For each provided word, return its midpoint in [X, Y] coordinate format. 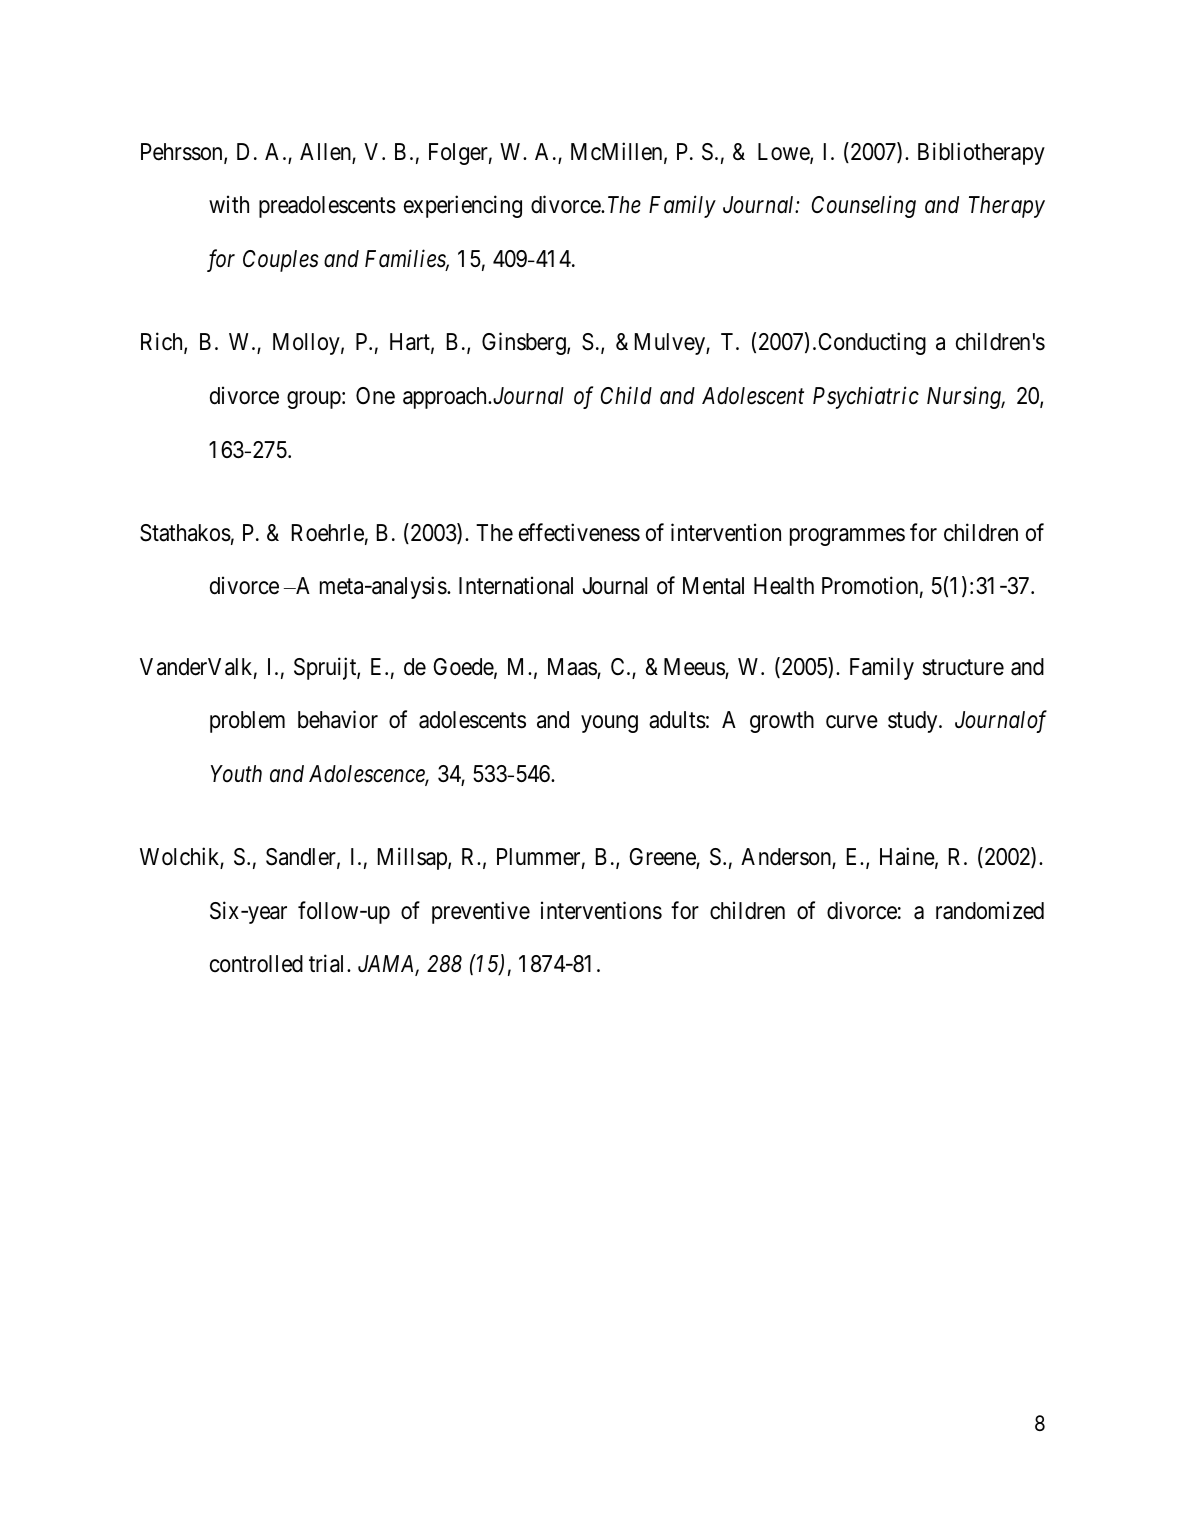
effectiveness [579, 532]
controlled [256, 964]
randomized [990, 910]
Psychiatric [866, 397]
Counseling [864, 206]
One [375, 396]
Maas [573, 668]
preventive [481, 912]
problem [247, 722]
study [914, 722]
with [229, 204]
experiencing [463, 206]
